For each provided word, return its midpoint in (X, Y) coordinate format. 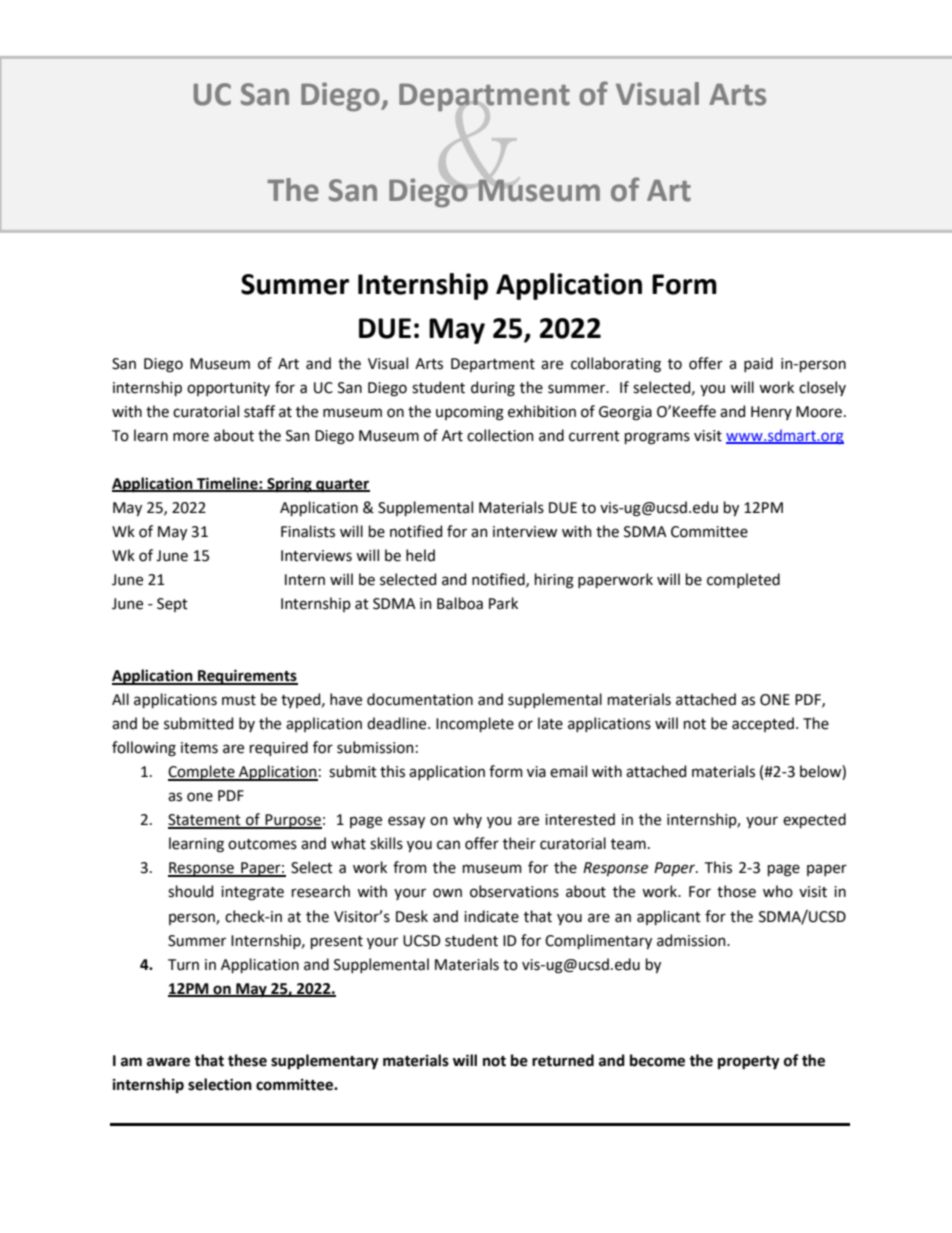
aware (168, 1062)
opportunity (228, 389)
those (736, 891)
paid (758, 364)
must (239, 700)
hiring (554, 581)
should (190, 891)
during (493, 389)
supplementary (325, 1062)
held (420, 555)
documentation (420, 699)
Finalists (308, 531)
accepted (764, 724)
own (447, 893)
